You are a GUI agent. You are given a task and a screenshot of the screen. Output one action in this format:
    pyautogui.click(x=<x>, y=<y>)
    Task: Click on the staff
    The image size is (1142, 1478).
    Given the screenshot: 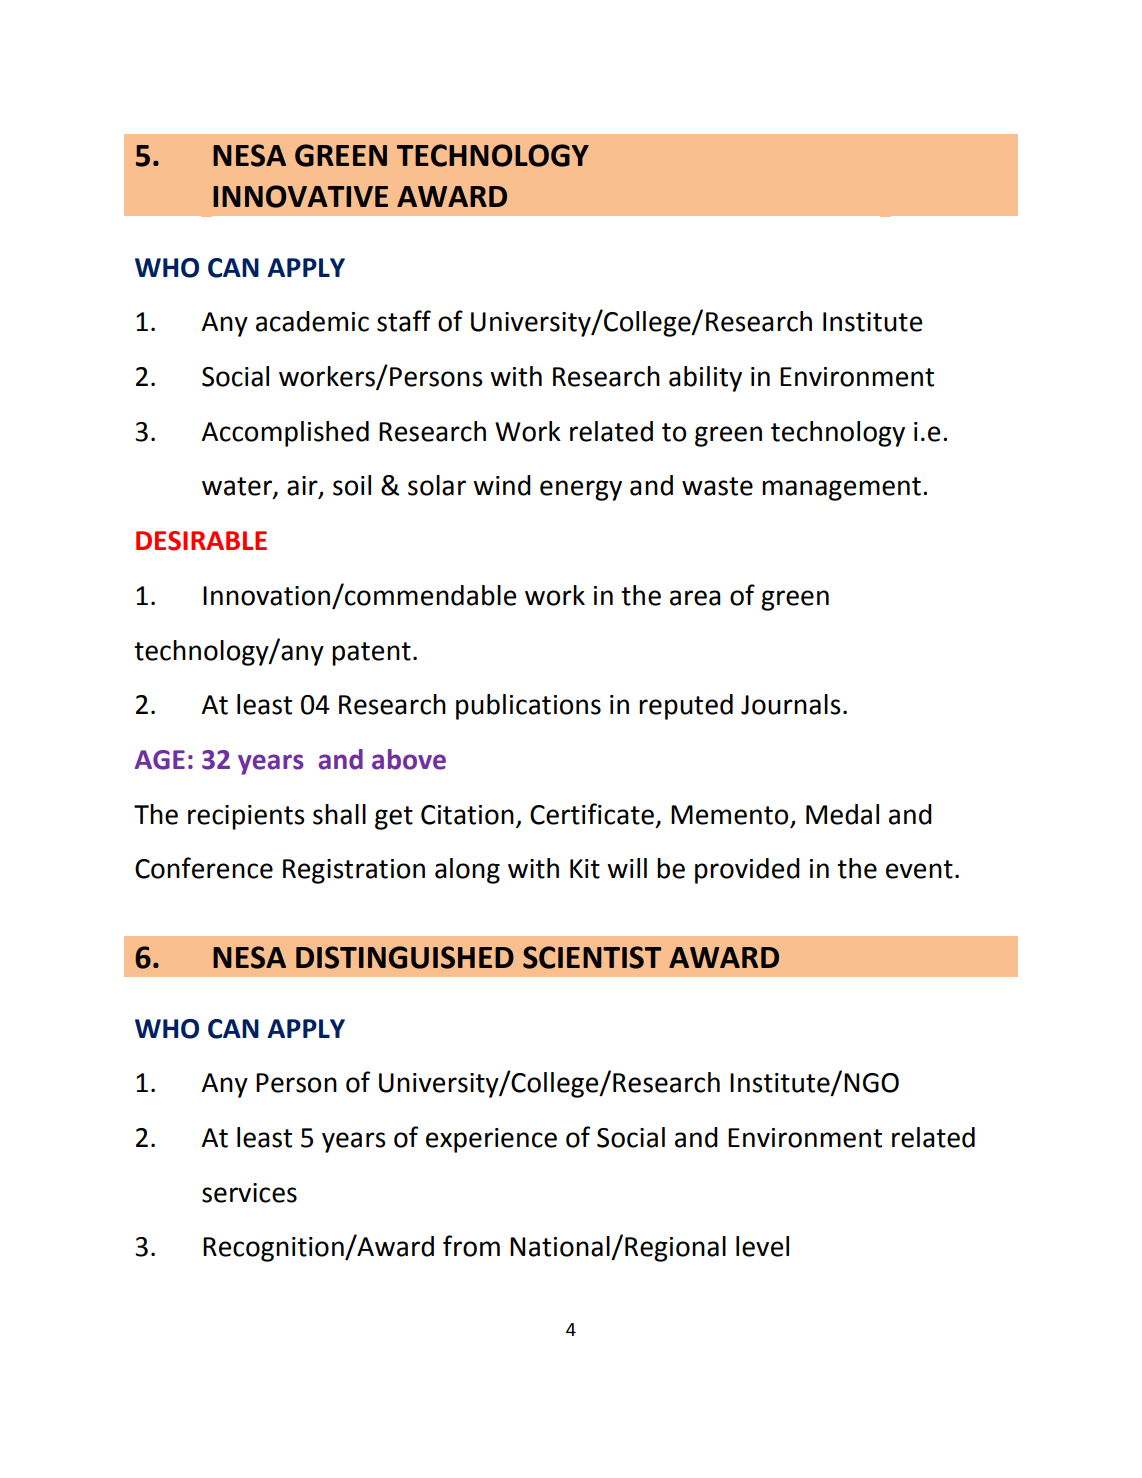 What is the action you would take?
    pyautogui.click(x=404, y=321)
